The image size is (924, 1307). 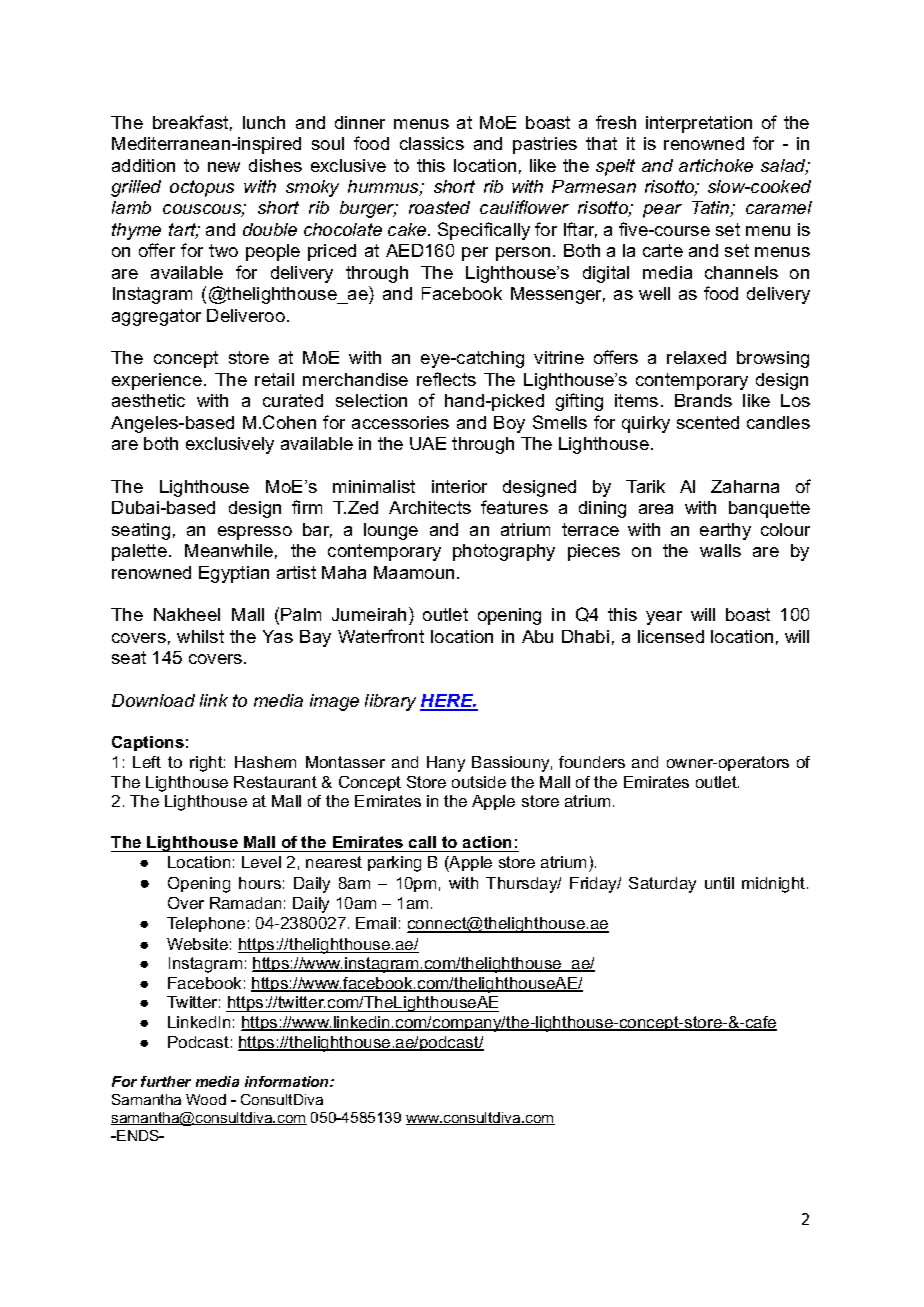 What do you see at coordinates (206, 1099) in the document?
I see `Wood` at bounding box center [206, 1099].
